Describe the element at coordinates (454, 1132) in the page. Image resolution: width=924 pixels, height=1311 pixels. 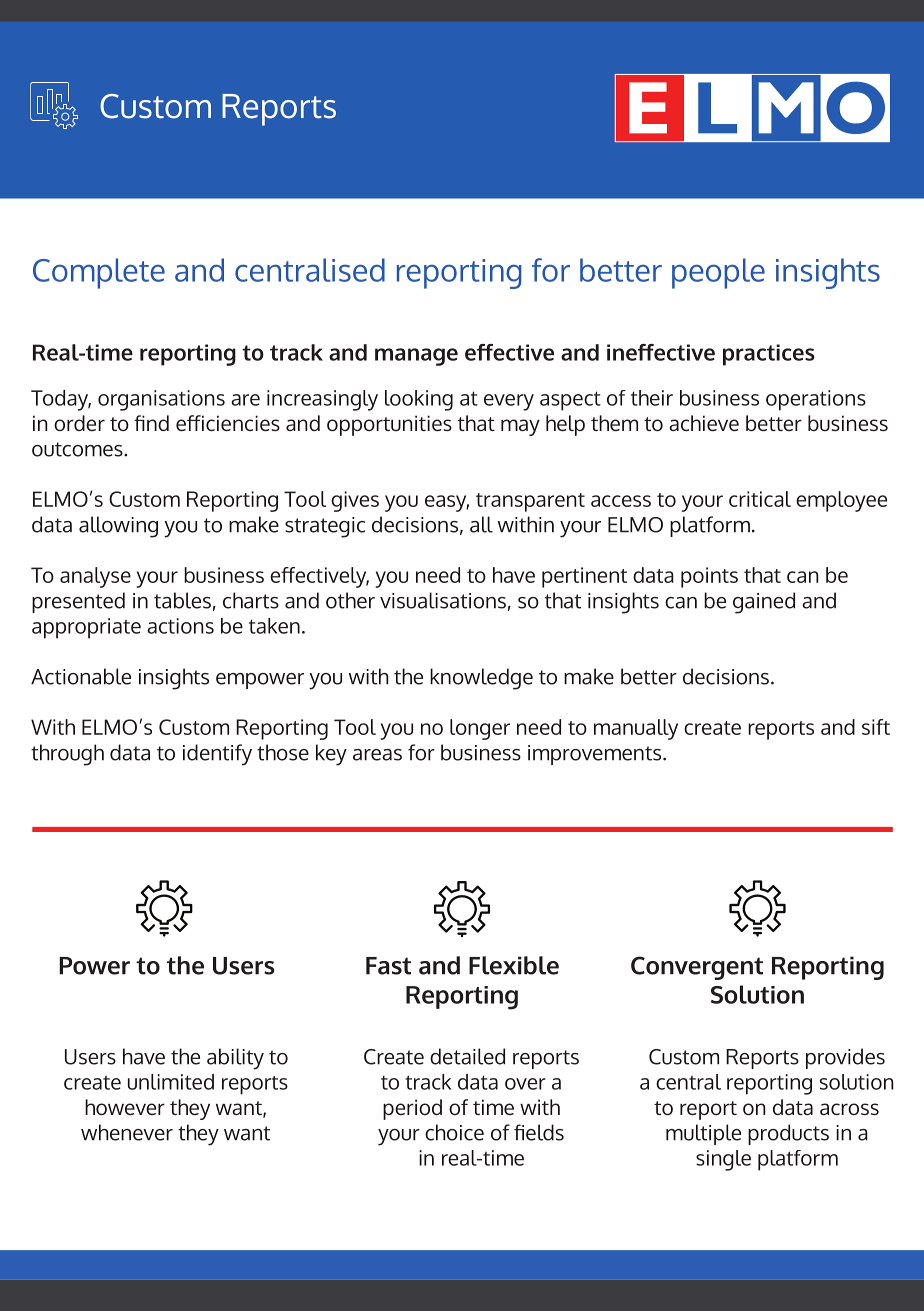
I see `choice` at that location.
